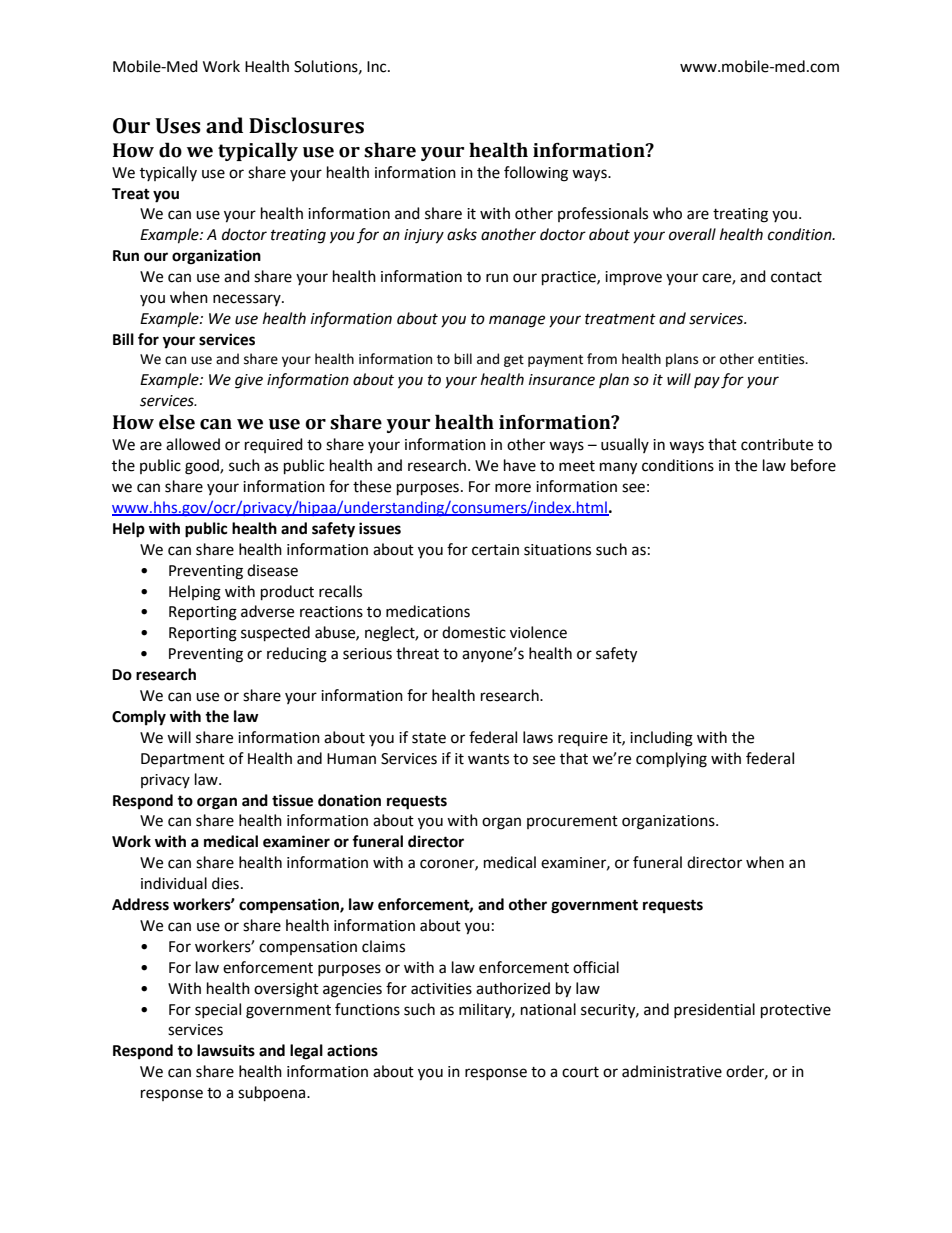 Image resolution: width=952 pixels, height=1233 pixels. What do you see at coordinates (178, 126) in the page?
I see `Uses` at bounding box center [178, 126].
